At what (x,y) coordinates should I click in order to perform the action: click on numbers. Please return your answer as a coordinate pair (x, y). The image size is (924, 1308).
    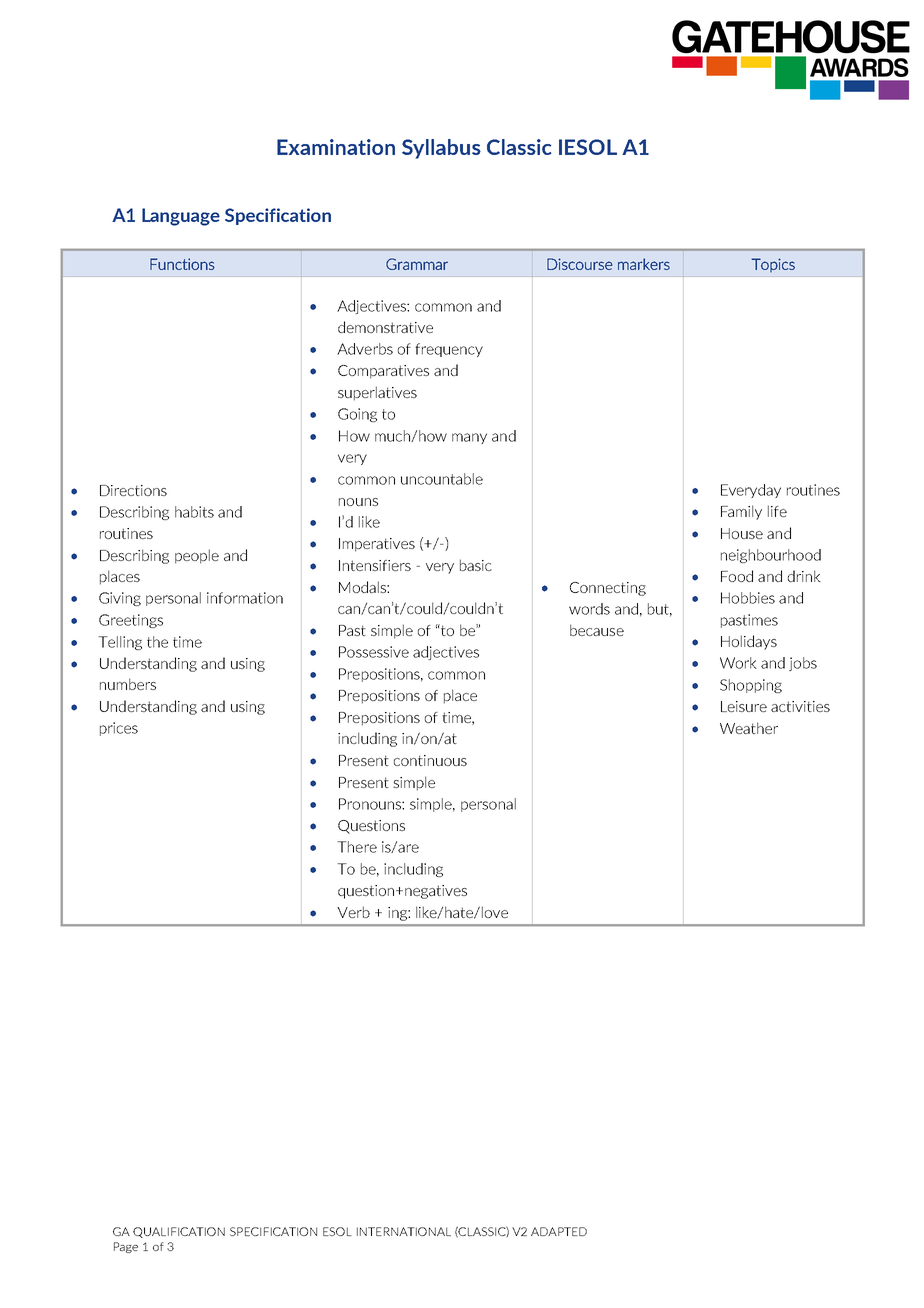
    Looking at the image, I should click on (128, 684).
